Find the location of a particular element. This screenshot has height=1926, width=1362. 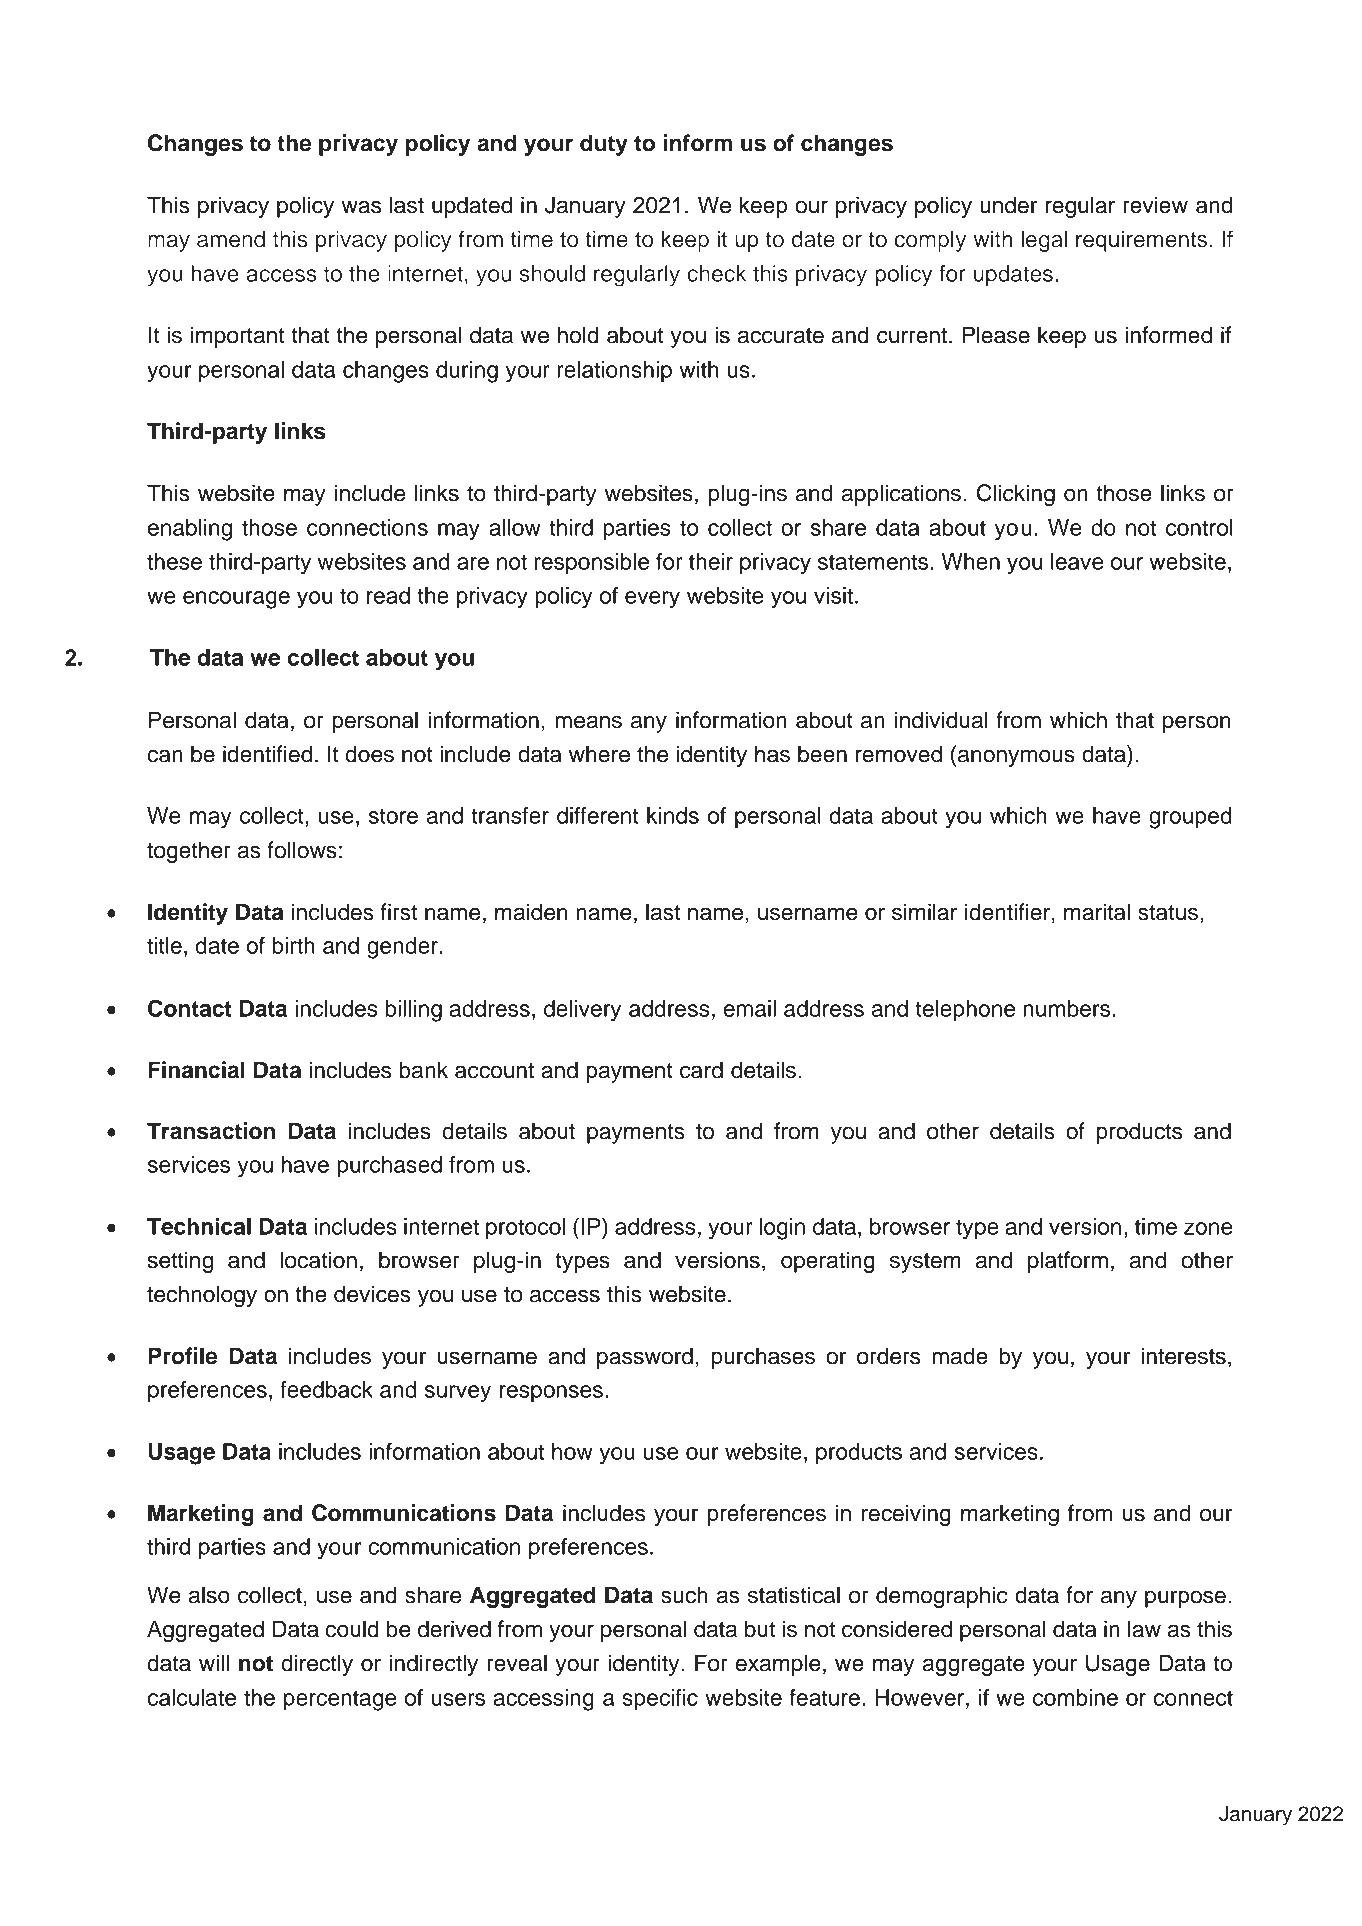

was is located at coordinates (361, 207).
